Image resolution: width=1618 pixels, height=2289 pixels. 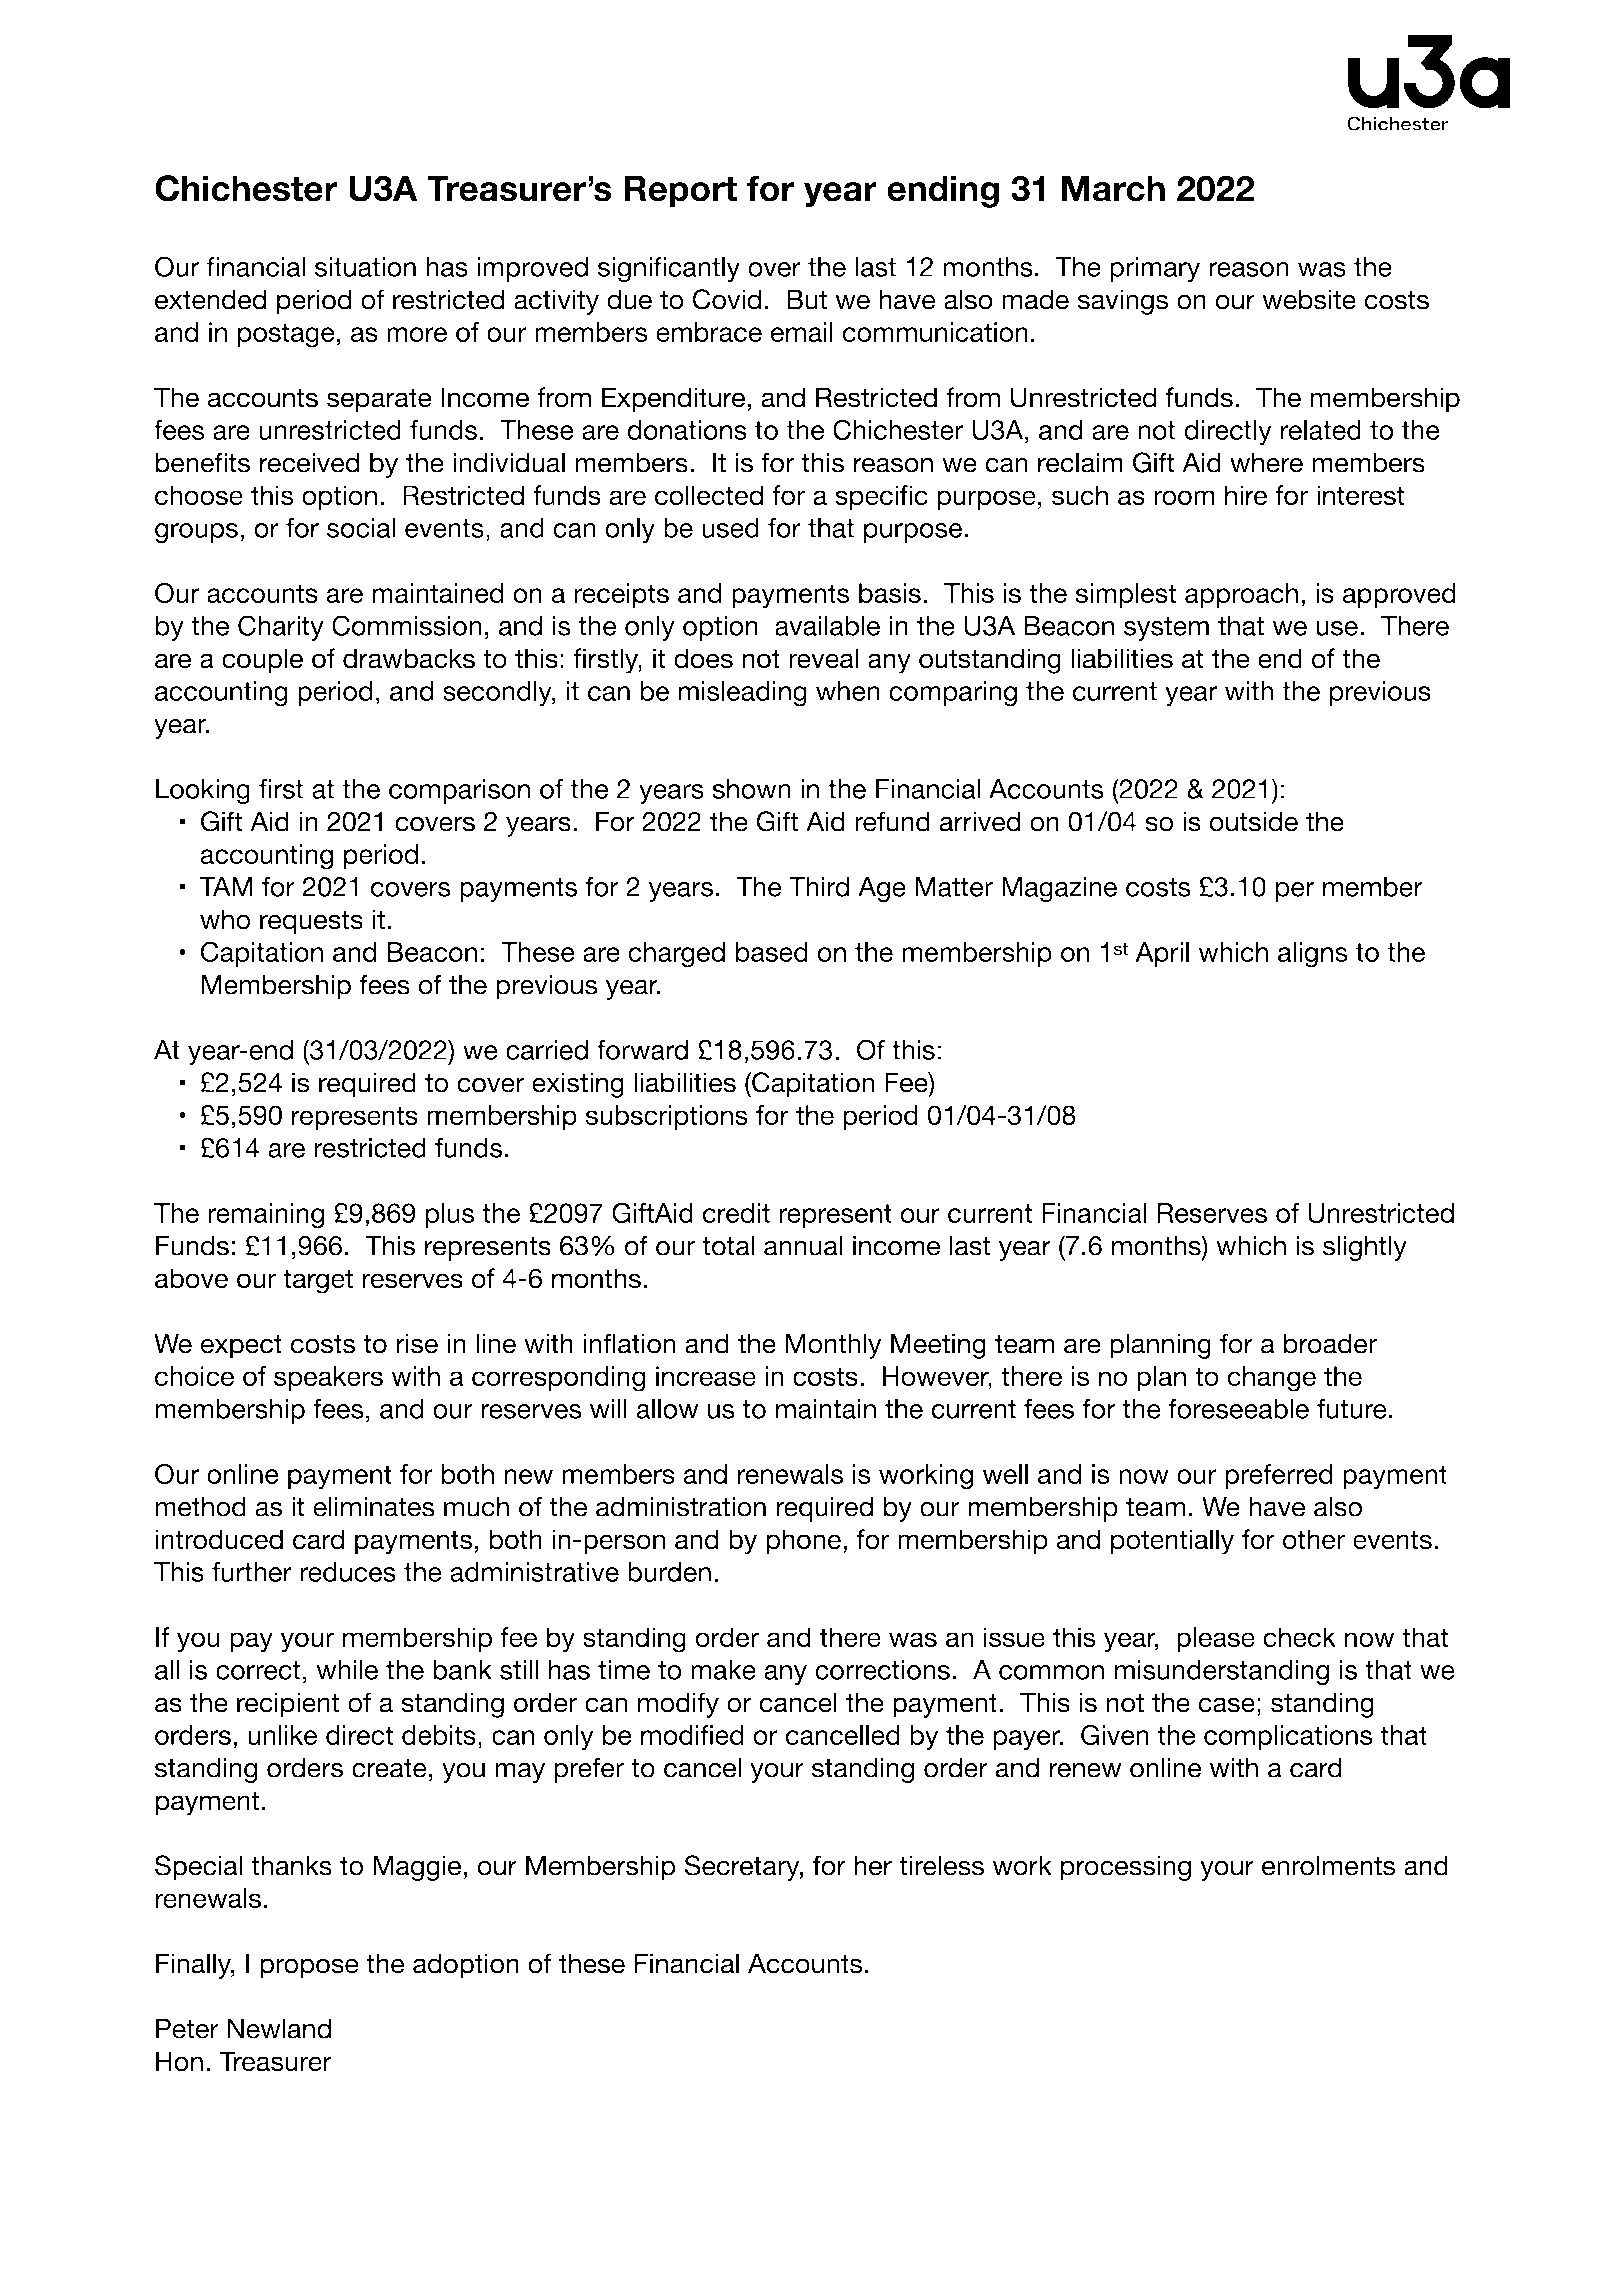 What do you see at coordinates (1314, 1539) in the screenshot?
I see `other` at bounding box center [1314, 1539].
